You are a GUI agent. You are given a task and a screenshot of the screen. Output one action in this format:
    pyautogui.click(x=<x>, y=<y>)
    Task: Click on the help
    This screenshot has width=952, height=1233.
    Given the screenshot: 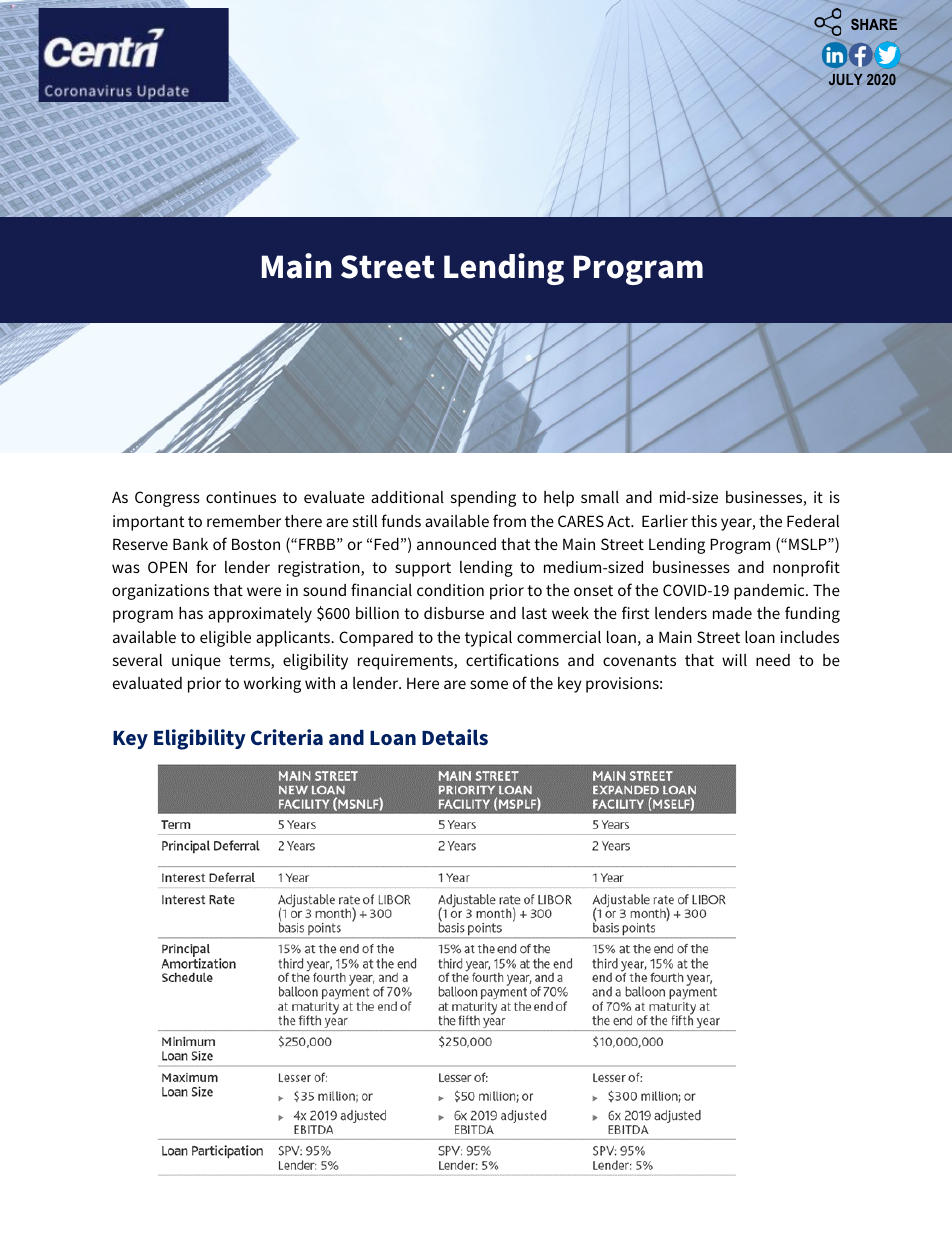 What is the action you would take?
    pyautogui.click(x=559, y=499)
